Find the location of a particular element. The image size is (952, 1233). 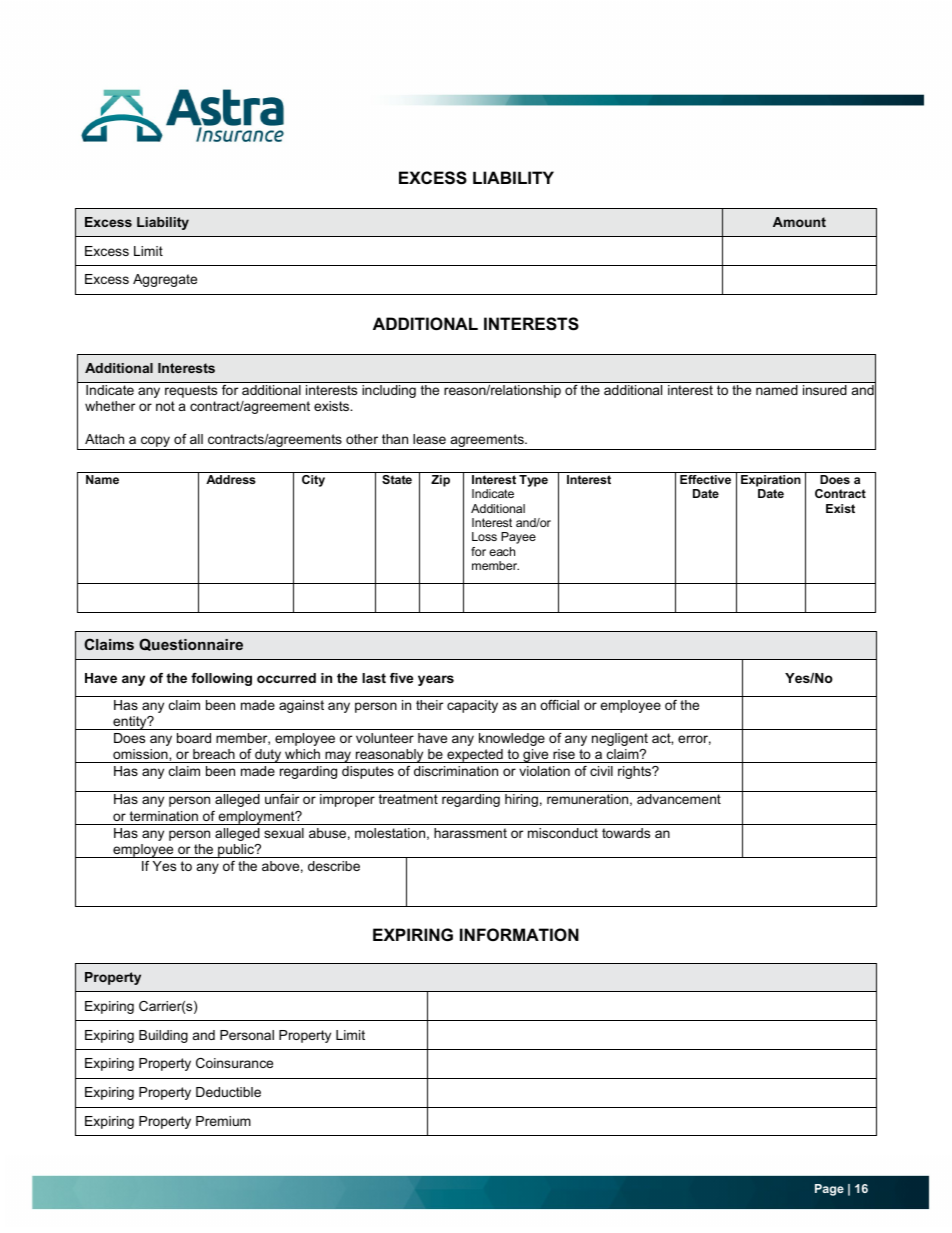

including is located at coordinates (389, 391).
